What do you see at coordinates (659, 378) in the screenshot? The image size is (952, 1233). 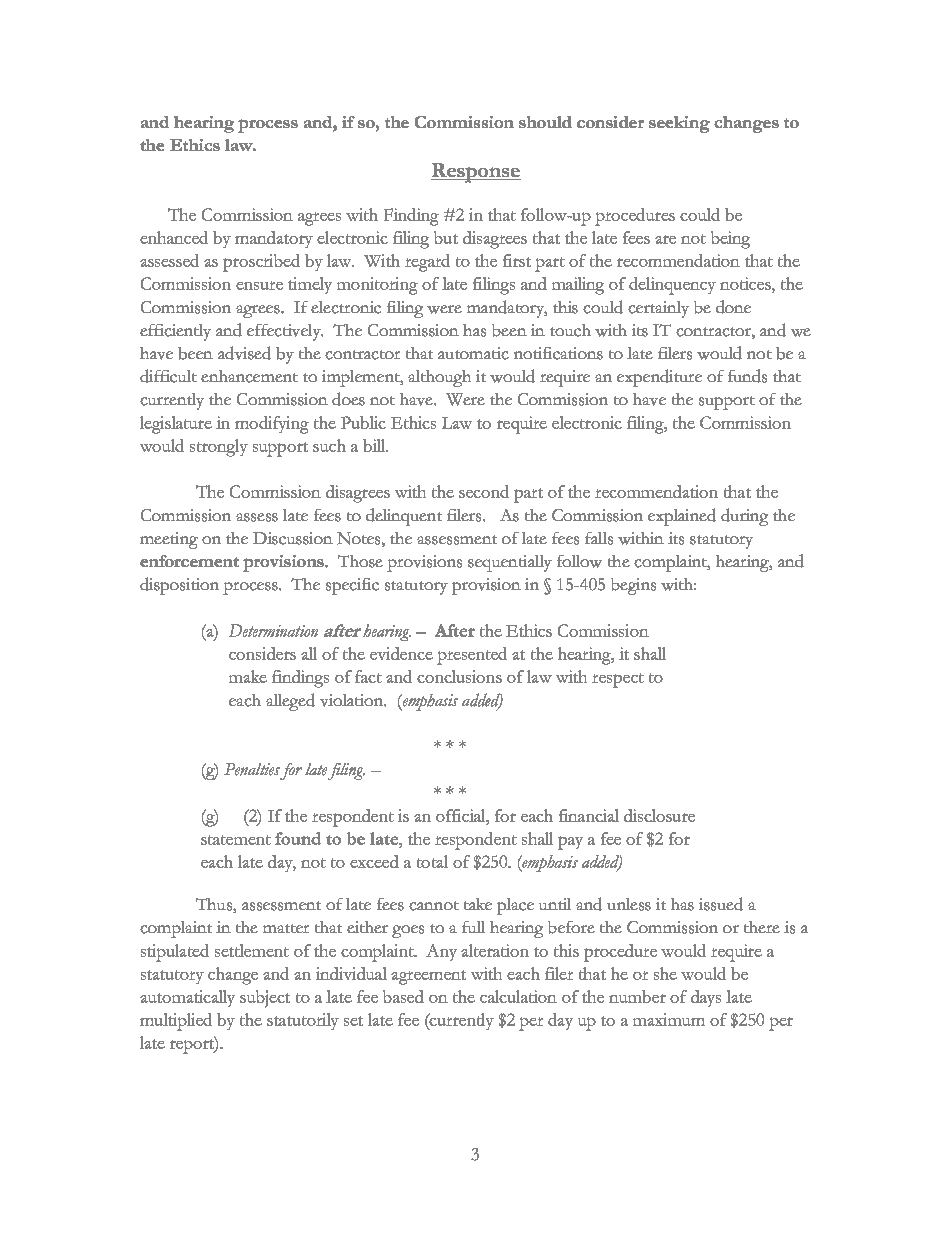 I see `expenditure` at bounding box center [659, 378].
